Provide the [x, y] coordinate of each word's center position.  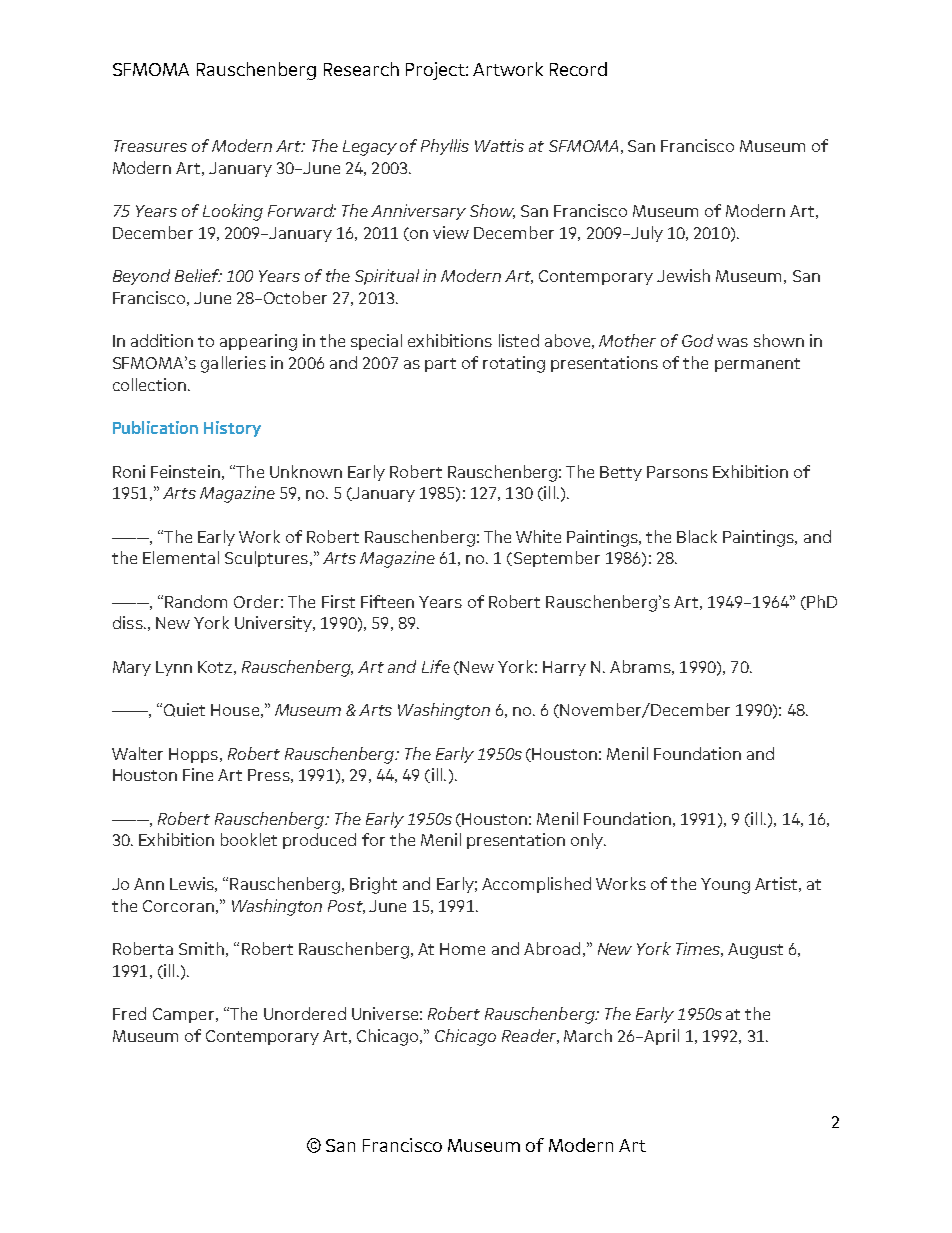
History [232, 429]
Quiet [184, 710]
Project [436, 71]
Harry [564, 668]
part [440, 365]
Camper [183, 1015]
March [588, 1035]
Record [578, 69]
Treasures [150, 146]
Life [436, 666]
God [697, 340]
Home [462, 949]
